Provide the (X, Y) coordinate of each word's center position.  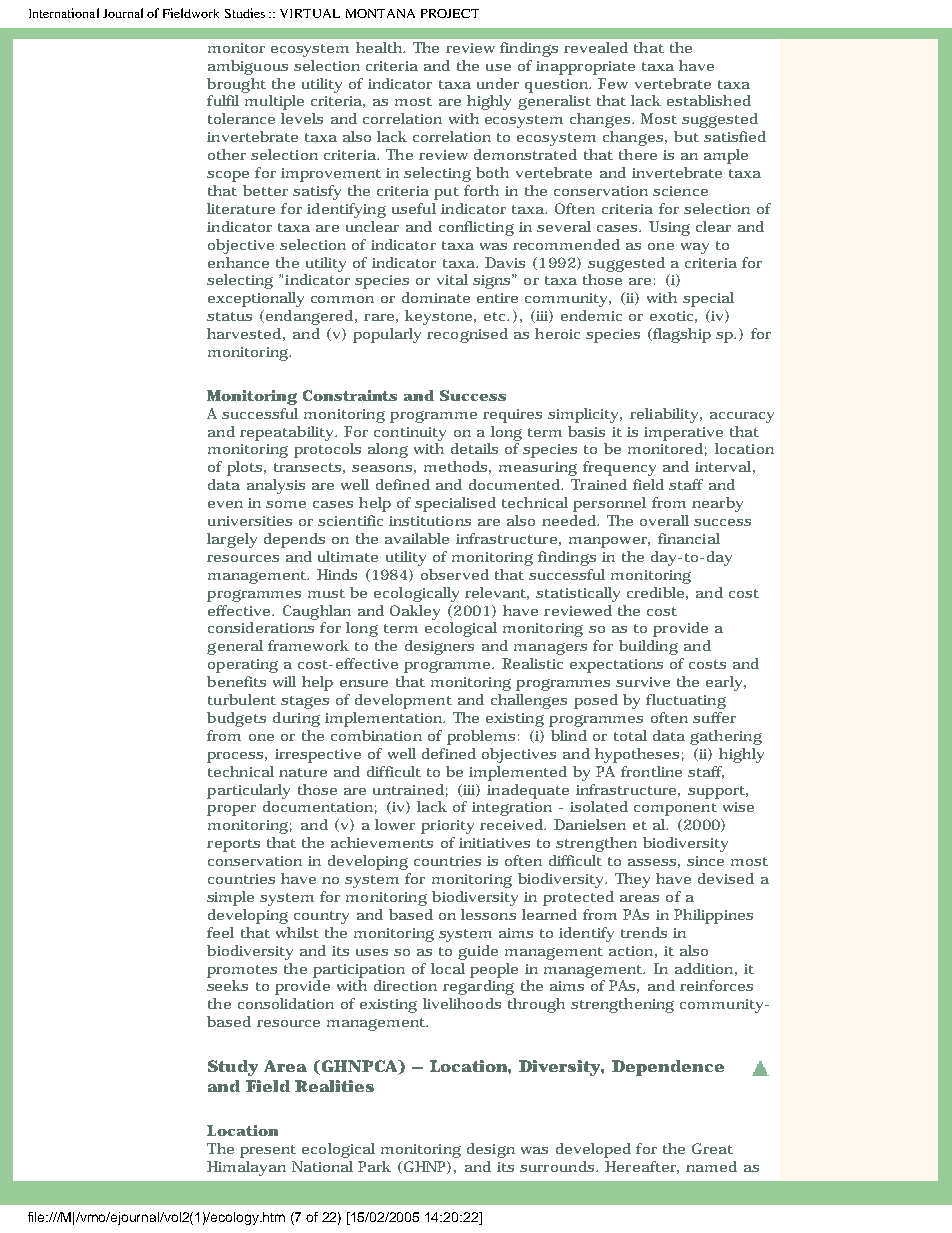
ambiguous (248, 67)
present (268, 1151)
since (705, 861)
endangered (309, 317)
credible (655, 592)
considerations (261, 627)
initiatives (494, 843)
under (498, 83)
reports (233, 845)
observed (455, 574)
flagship (681, 335)
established (709, 100)
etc (496, 316)
